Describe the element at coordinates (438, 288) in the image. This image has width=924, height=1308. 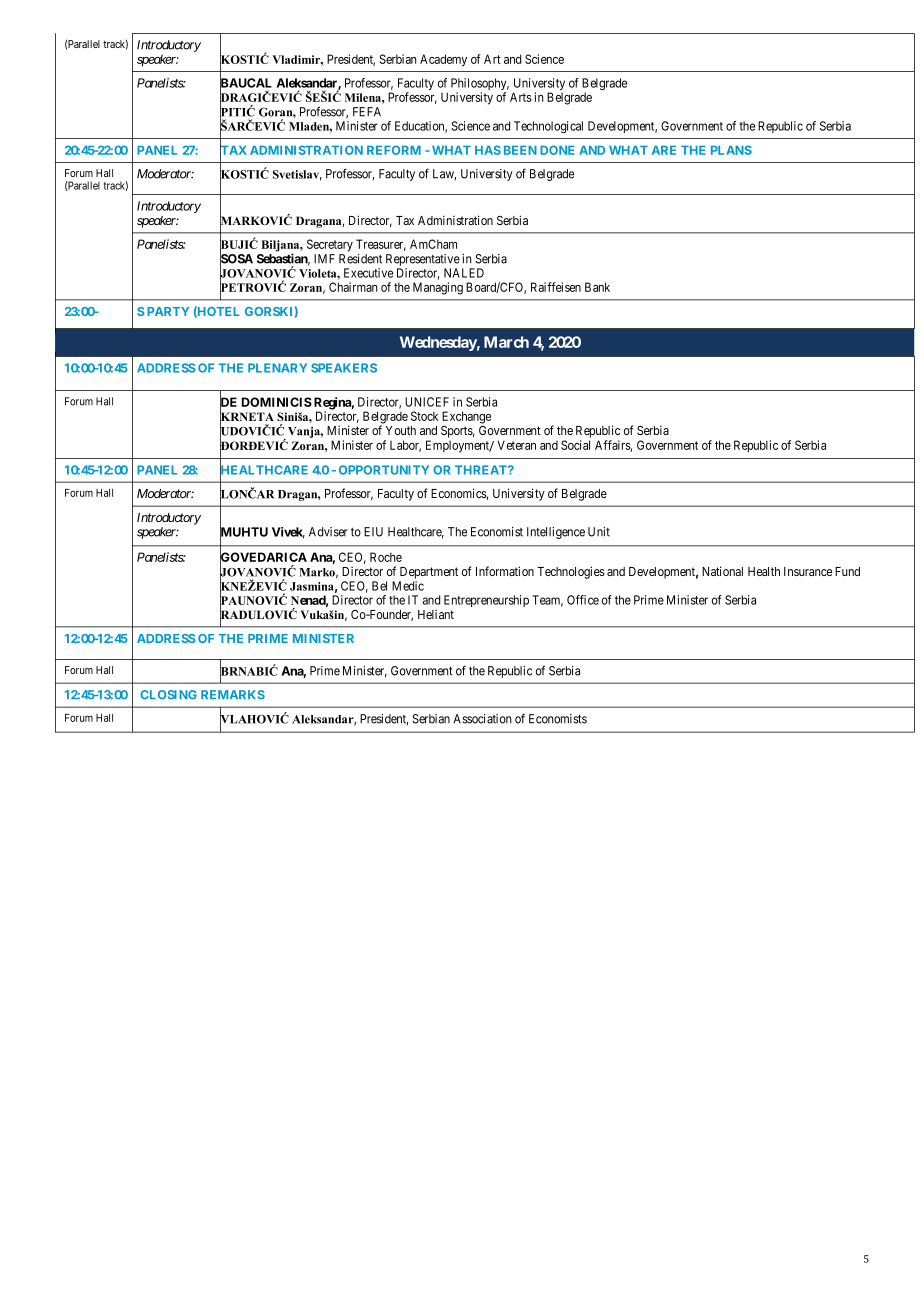
I see `Managing` at that location.
